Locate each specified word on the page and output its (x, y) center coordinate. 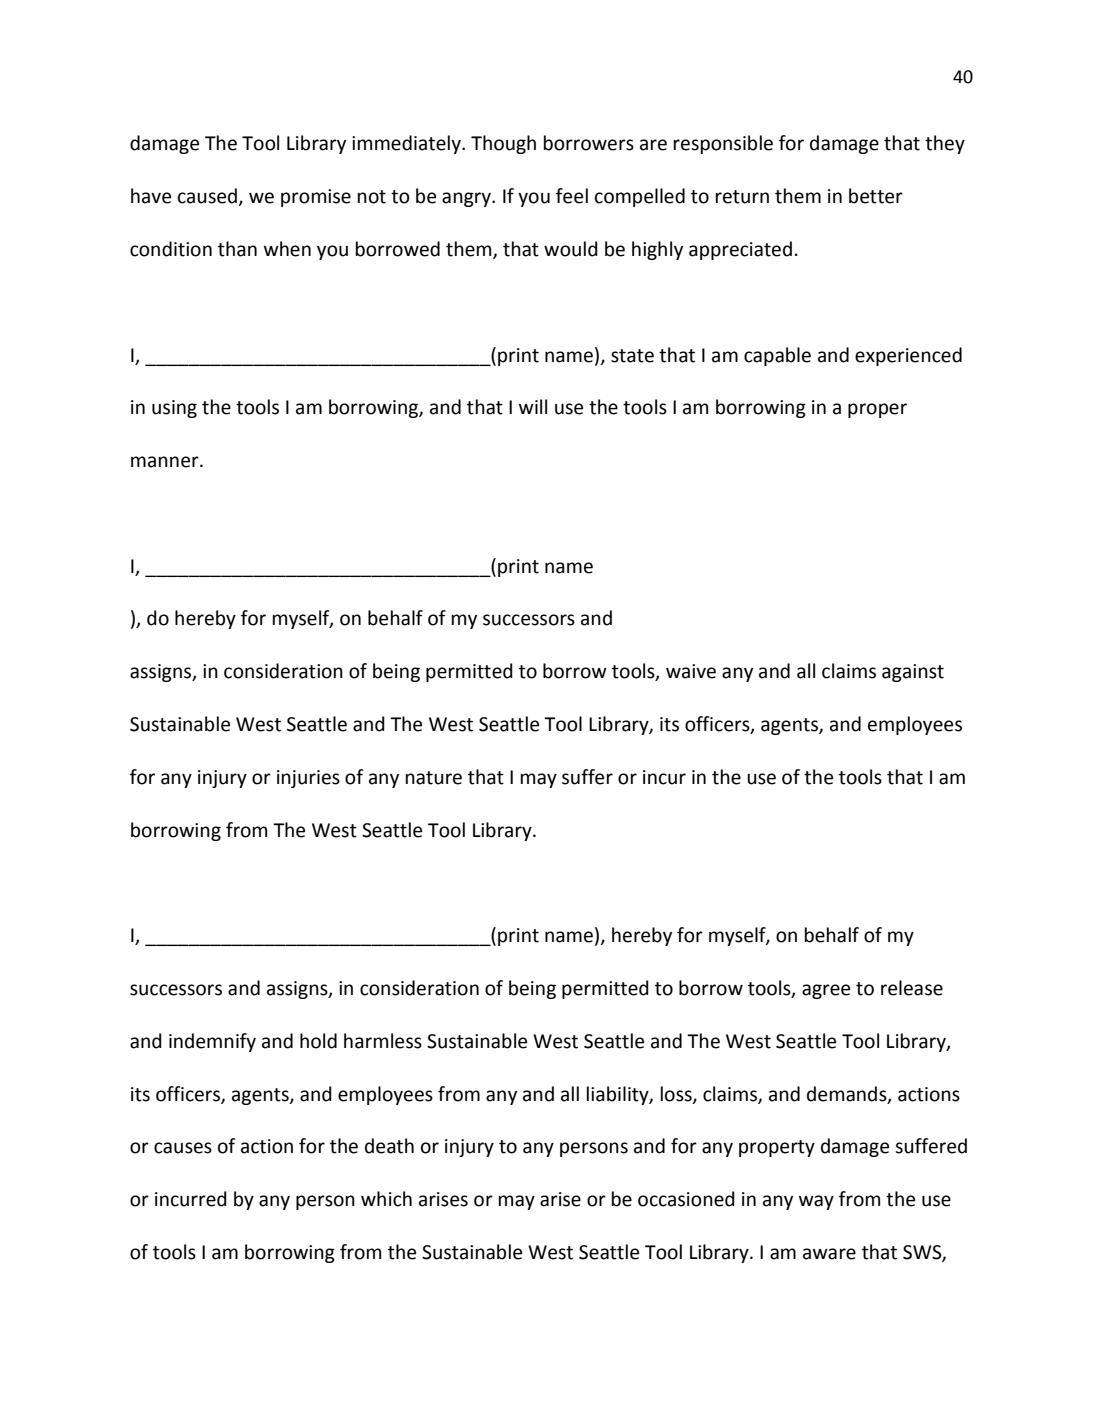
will (533, 406)
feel (572, 196)
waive (691, 671)
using (174, 409)
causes (183, 1148)
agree (826, 991)
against (913, 673)
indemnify (212, 1042)
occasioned (686, 1199)
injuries (308, 779)
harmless (383, 1041)
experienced (908, 356)
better (876, 196)
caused (208, 197)
